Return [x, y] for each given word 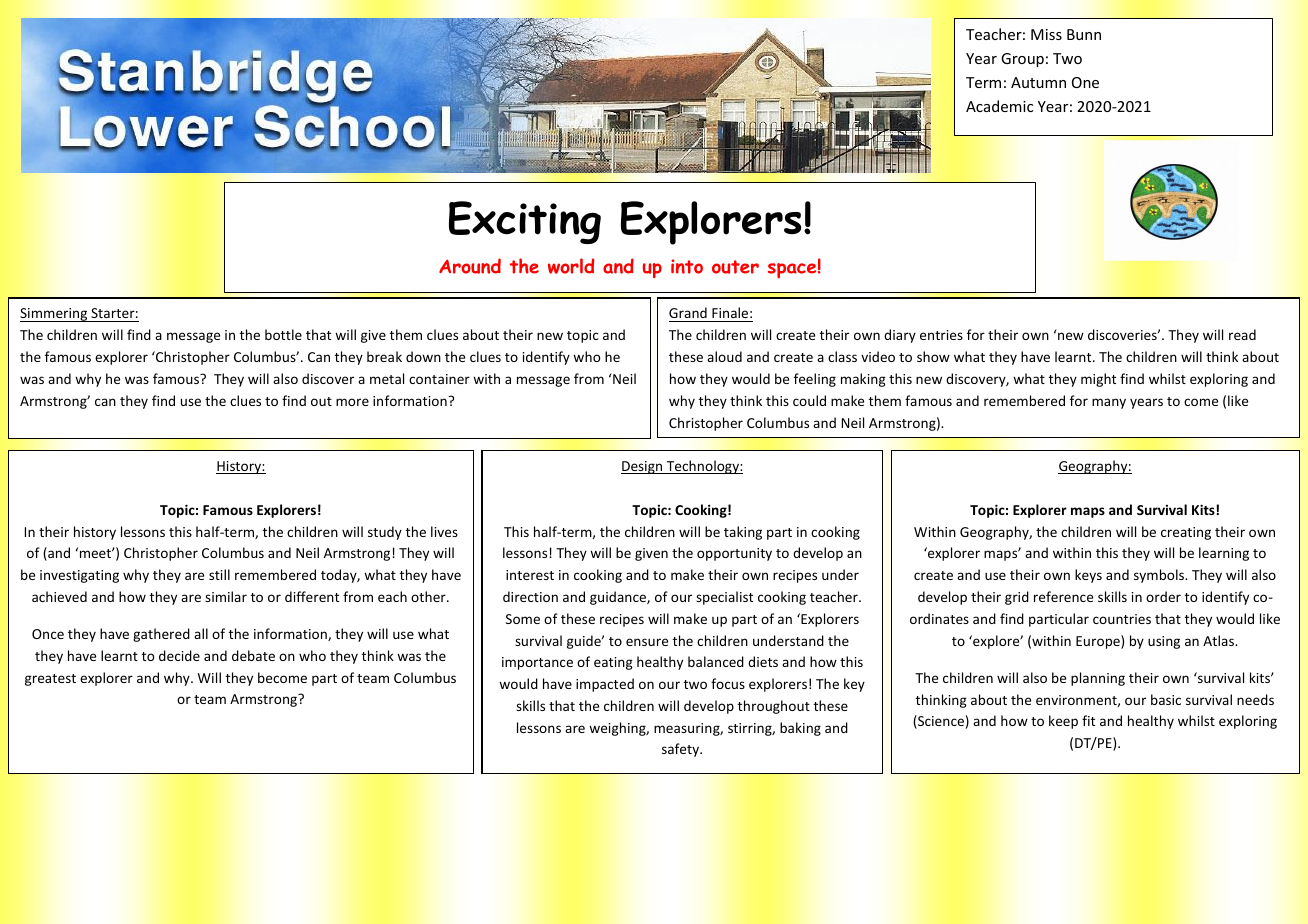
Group [1022, 60]
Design [643, 467]
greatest [50, 680]
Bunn [1084, 34]
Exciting [525, 222]
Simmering [55, 315]
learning [1224, 554]
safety [681, 750]
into [687, 266]
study [385, 533]
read [1242, 334]
